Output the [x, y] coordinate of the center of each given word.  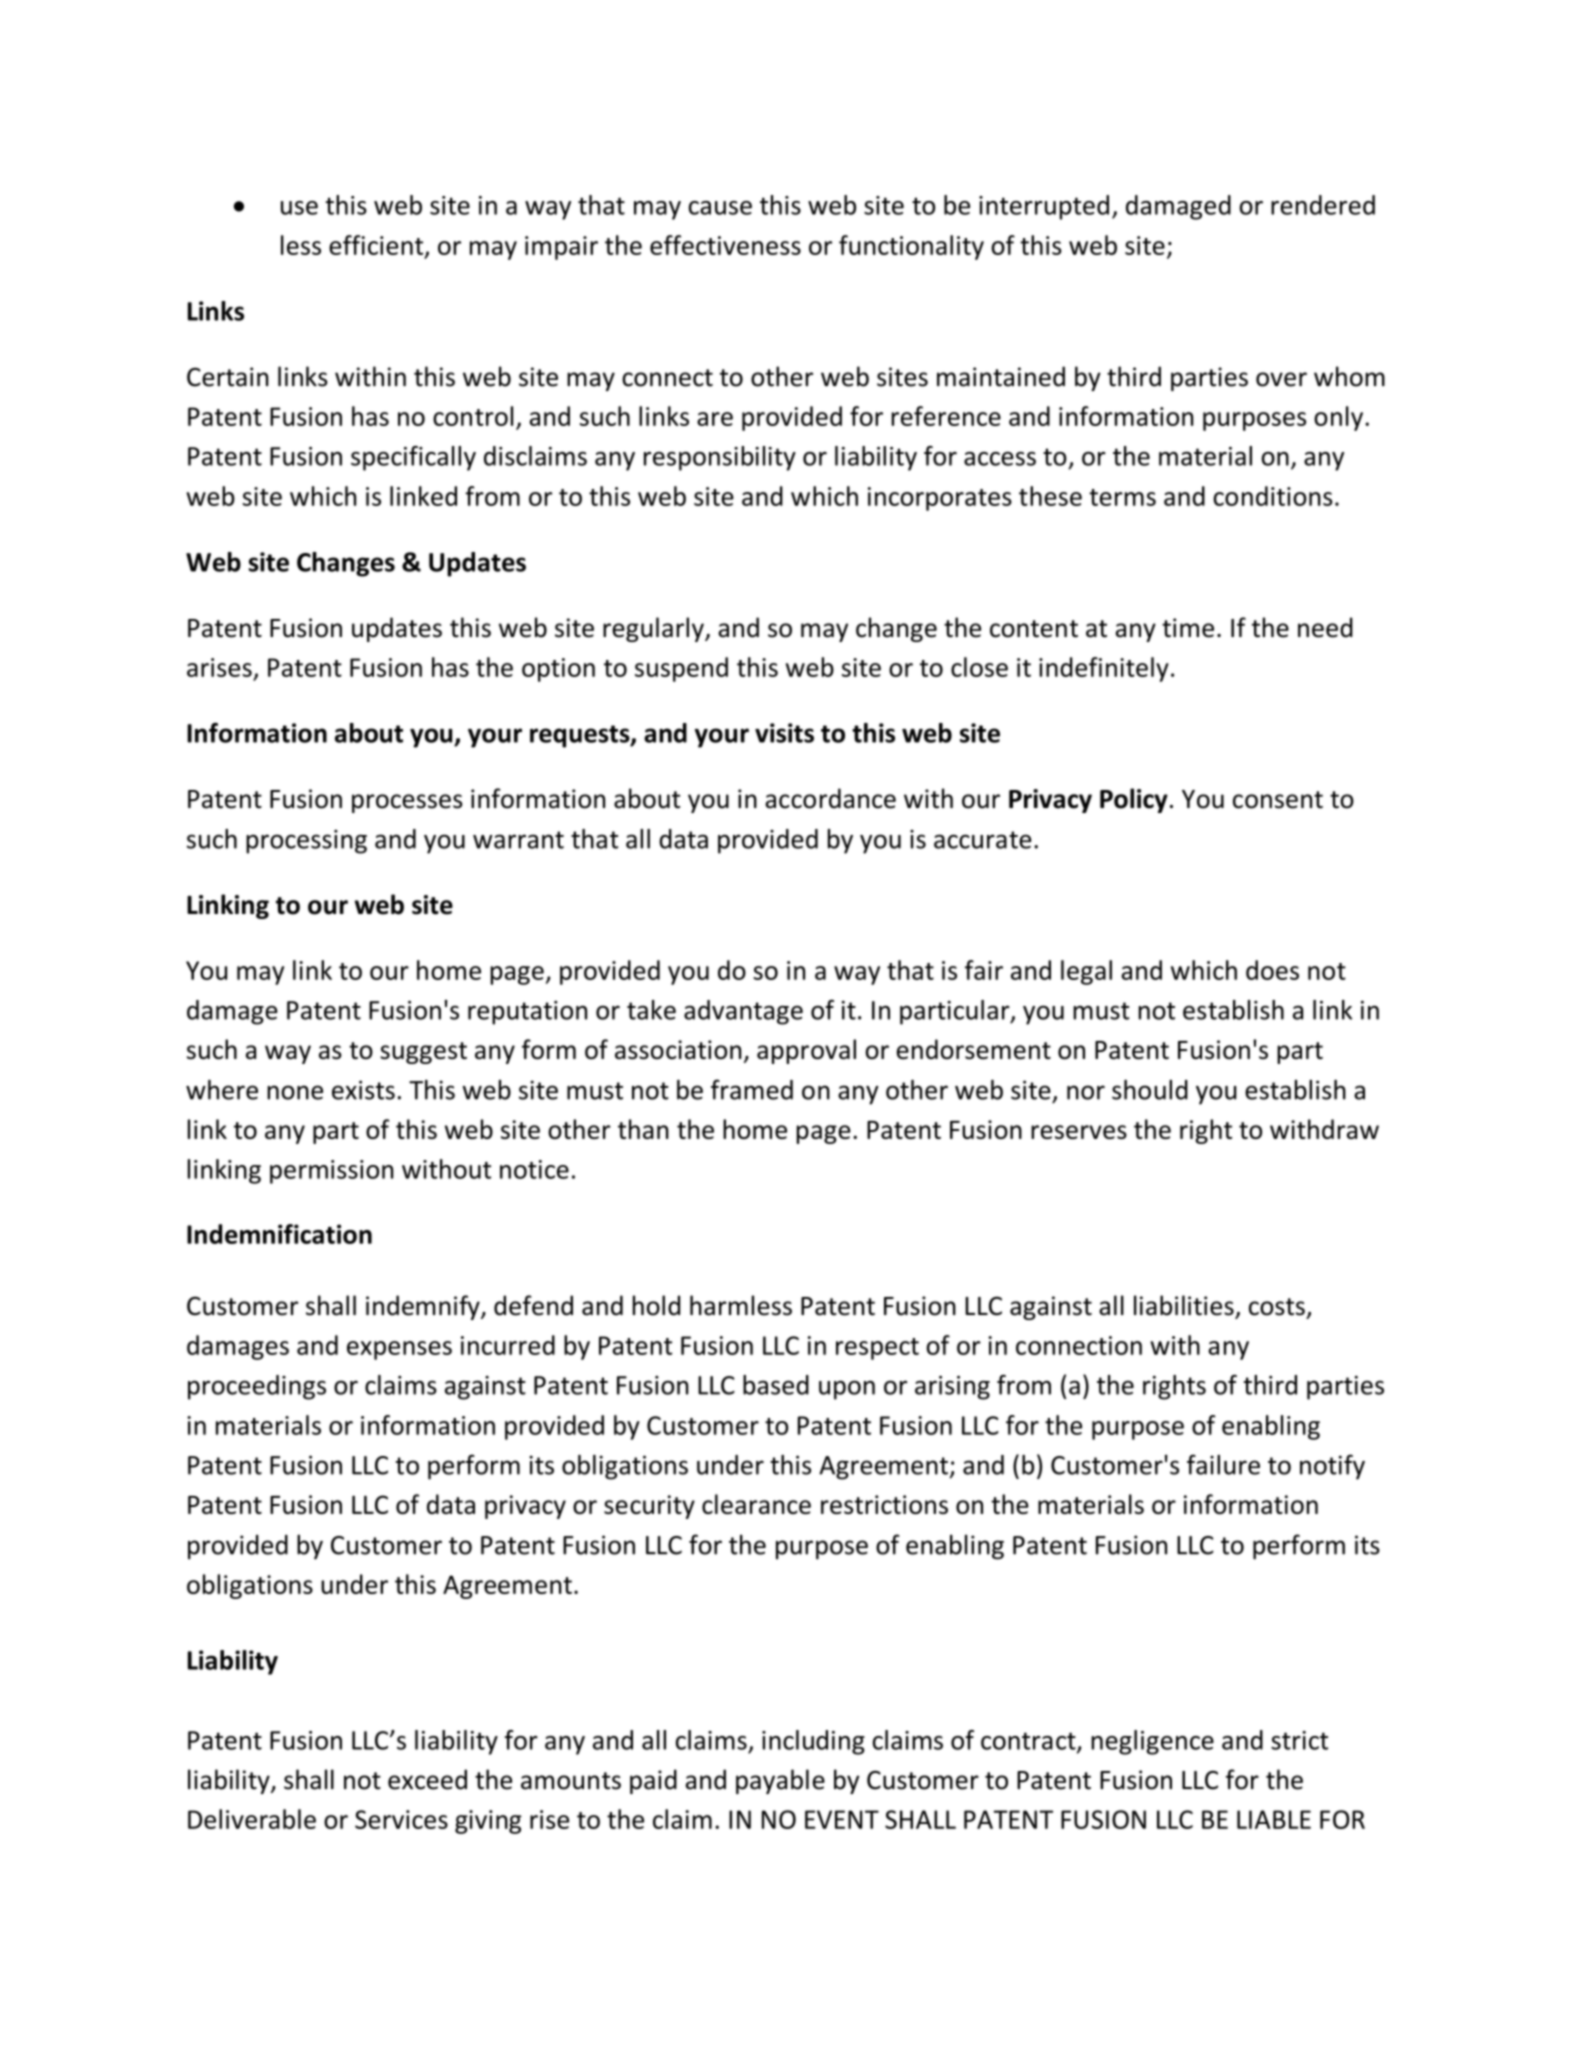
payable [780, 1781]
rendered [1323, 205]
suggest [423, 1053]
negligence [1152, 1742]
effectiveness [725, 245]
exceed [427, 1779]
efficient [377, 246]
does [1272, 970]
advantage [743, 1012]
